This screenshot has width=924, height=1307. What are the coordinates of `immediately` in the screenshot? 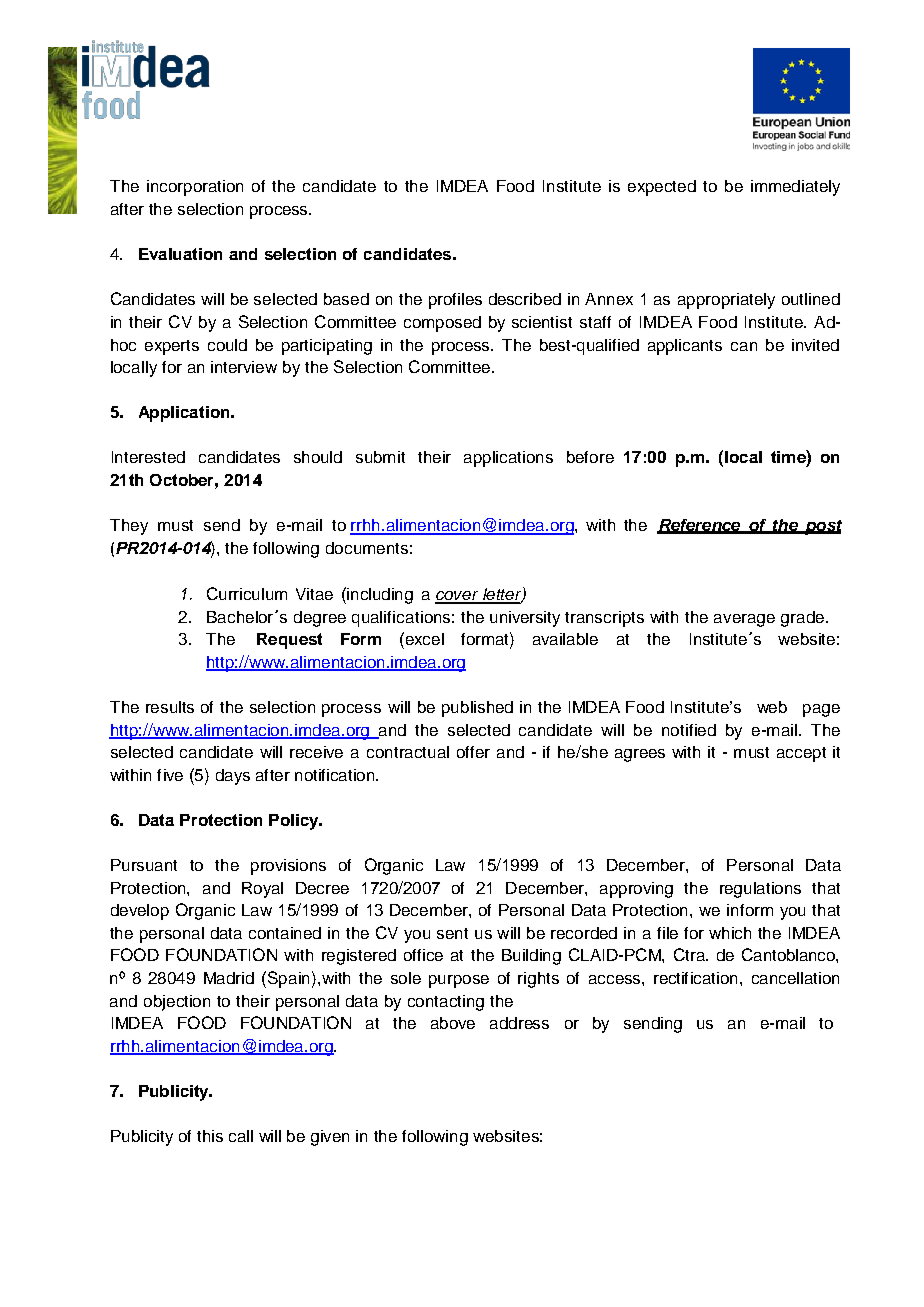 It's located at (795, 188).
